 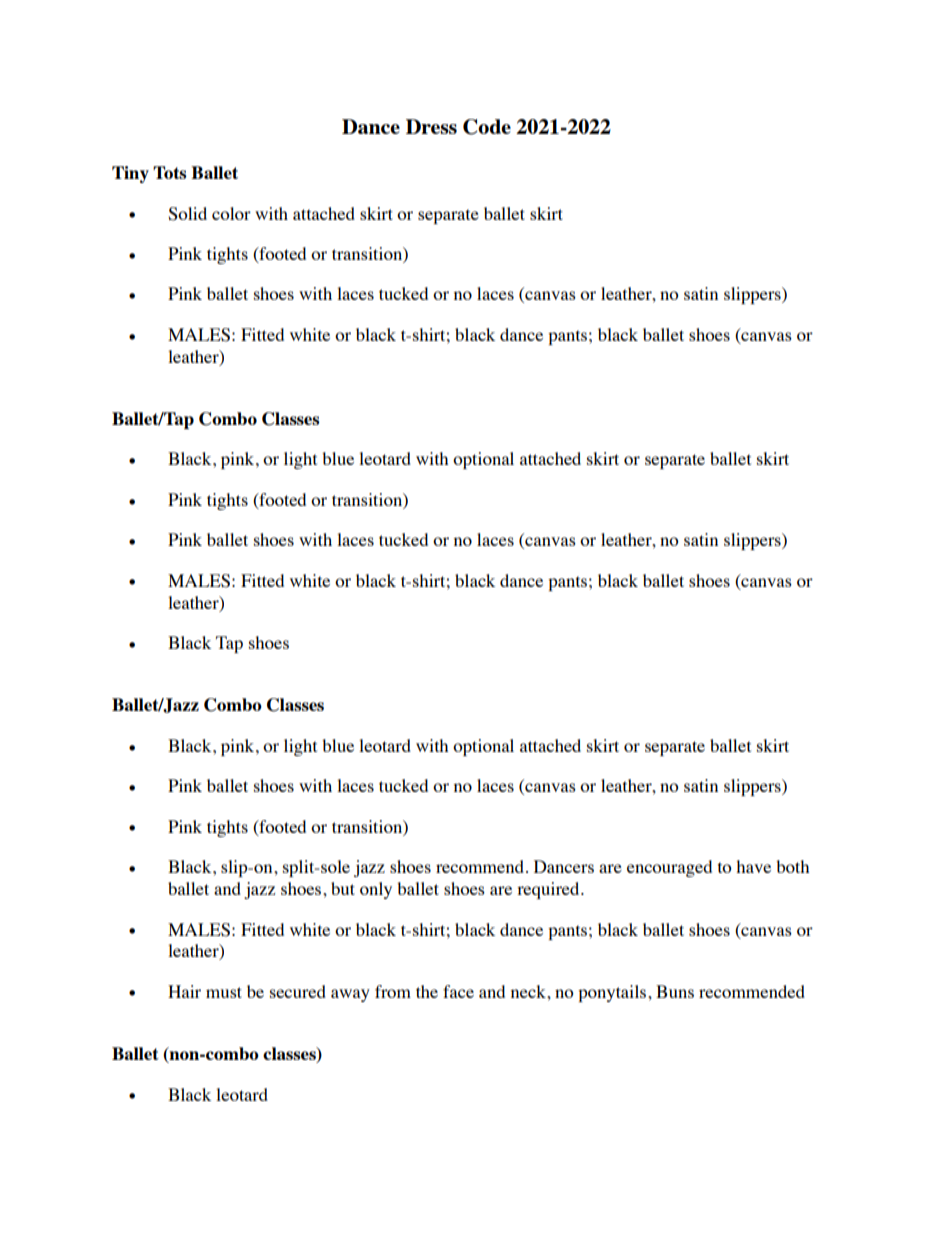 What do you see at coordinates (487, 127) in the document?
I see `Code` at bounding box center [487, 127].
